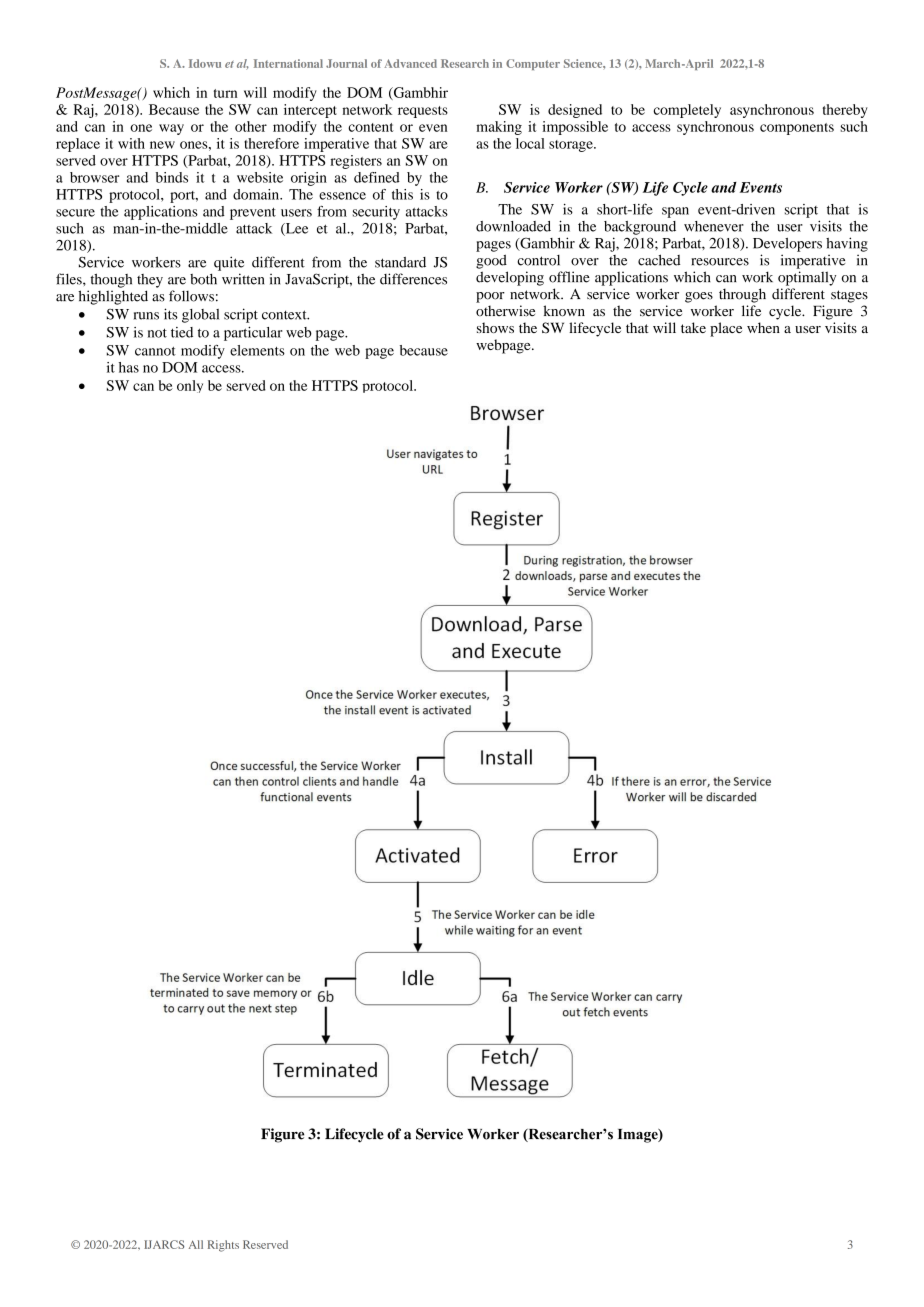  What do you see at coordinates (495, 327) in the screenshot?
I see `shows` at bounding box center [495, 327].
